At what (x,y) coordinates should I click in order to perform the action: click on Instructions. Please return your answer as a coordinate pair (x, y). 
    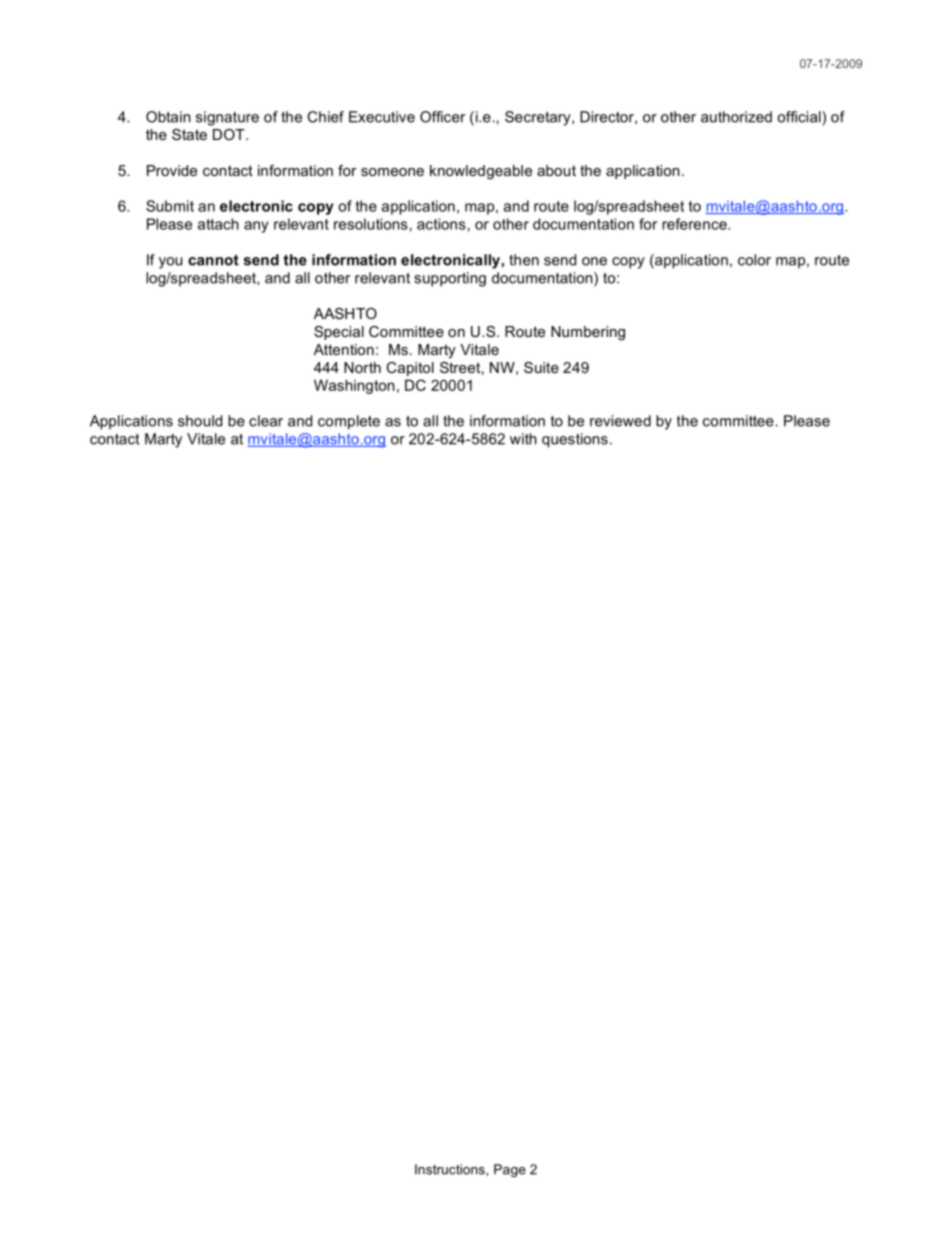
    Looking at the image, I should click on (451, 1169).
